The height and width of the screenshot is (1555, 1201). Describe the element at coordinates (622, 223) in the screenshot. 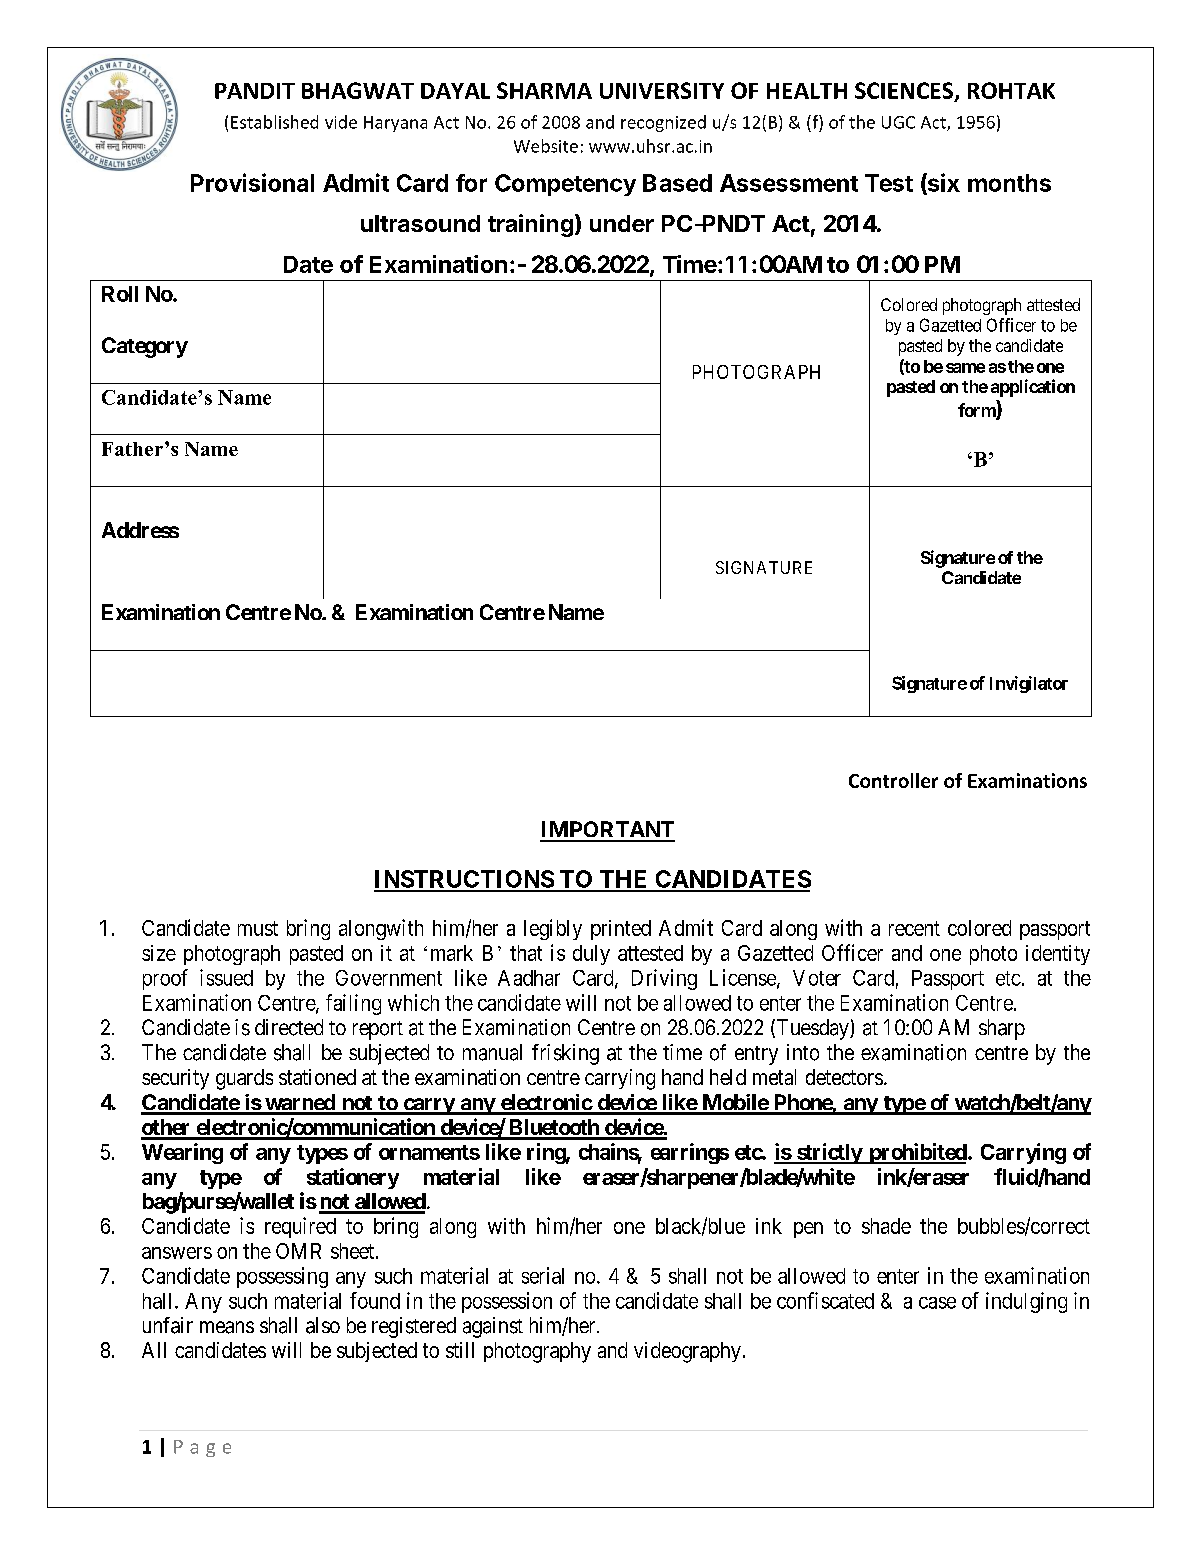

I see `under` at that location.
